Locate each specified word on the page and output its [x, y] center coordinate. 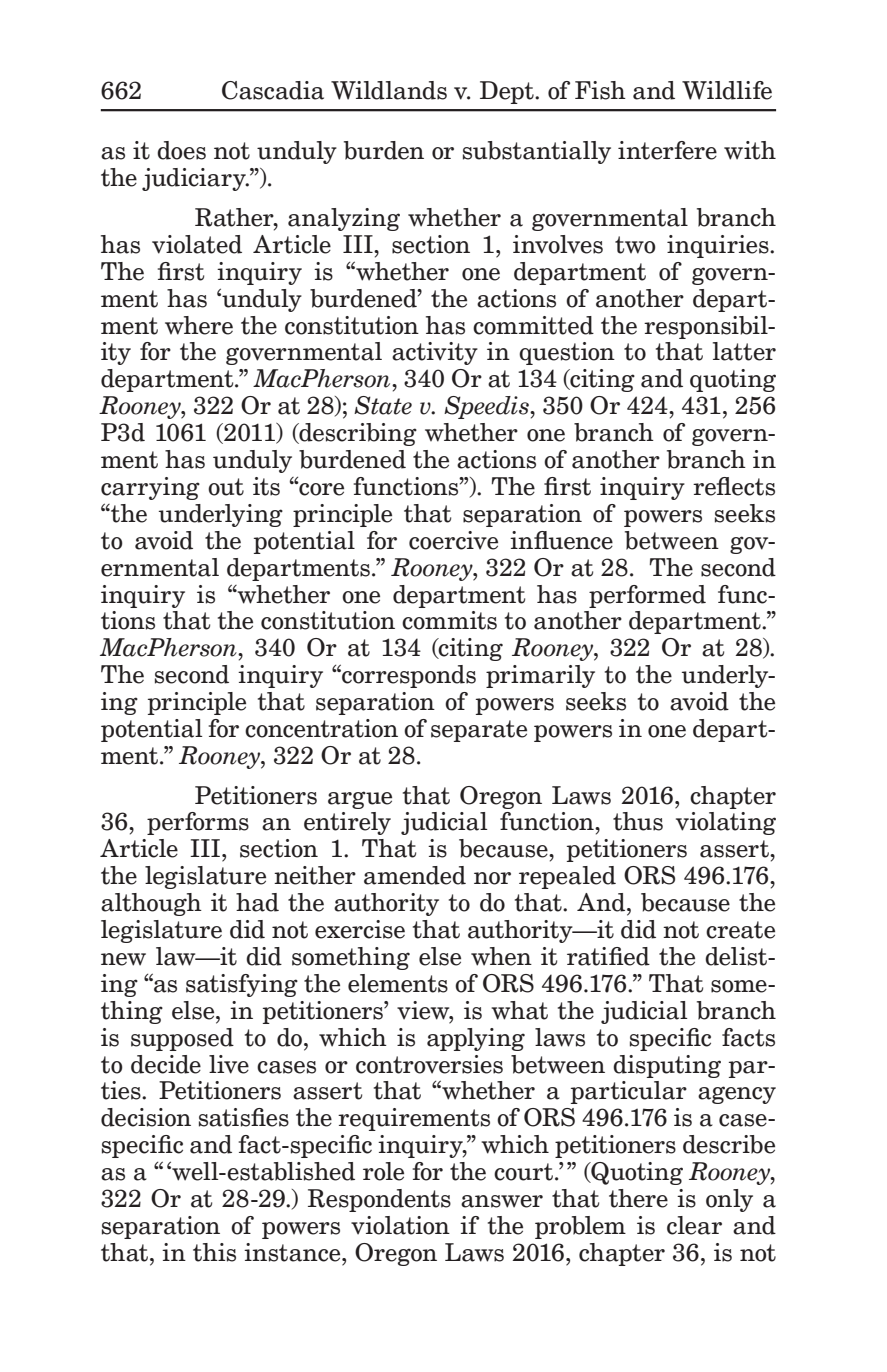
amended [415, 875]
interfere [667, 150]
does [181, 150]
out [226, 487]
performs [198, 823]
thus [638, 821]
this [214, 1252]
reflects [734, 486]
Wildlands [389, 90]
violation [400, 1225]
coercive [453, 540]
